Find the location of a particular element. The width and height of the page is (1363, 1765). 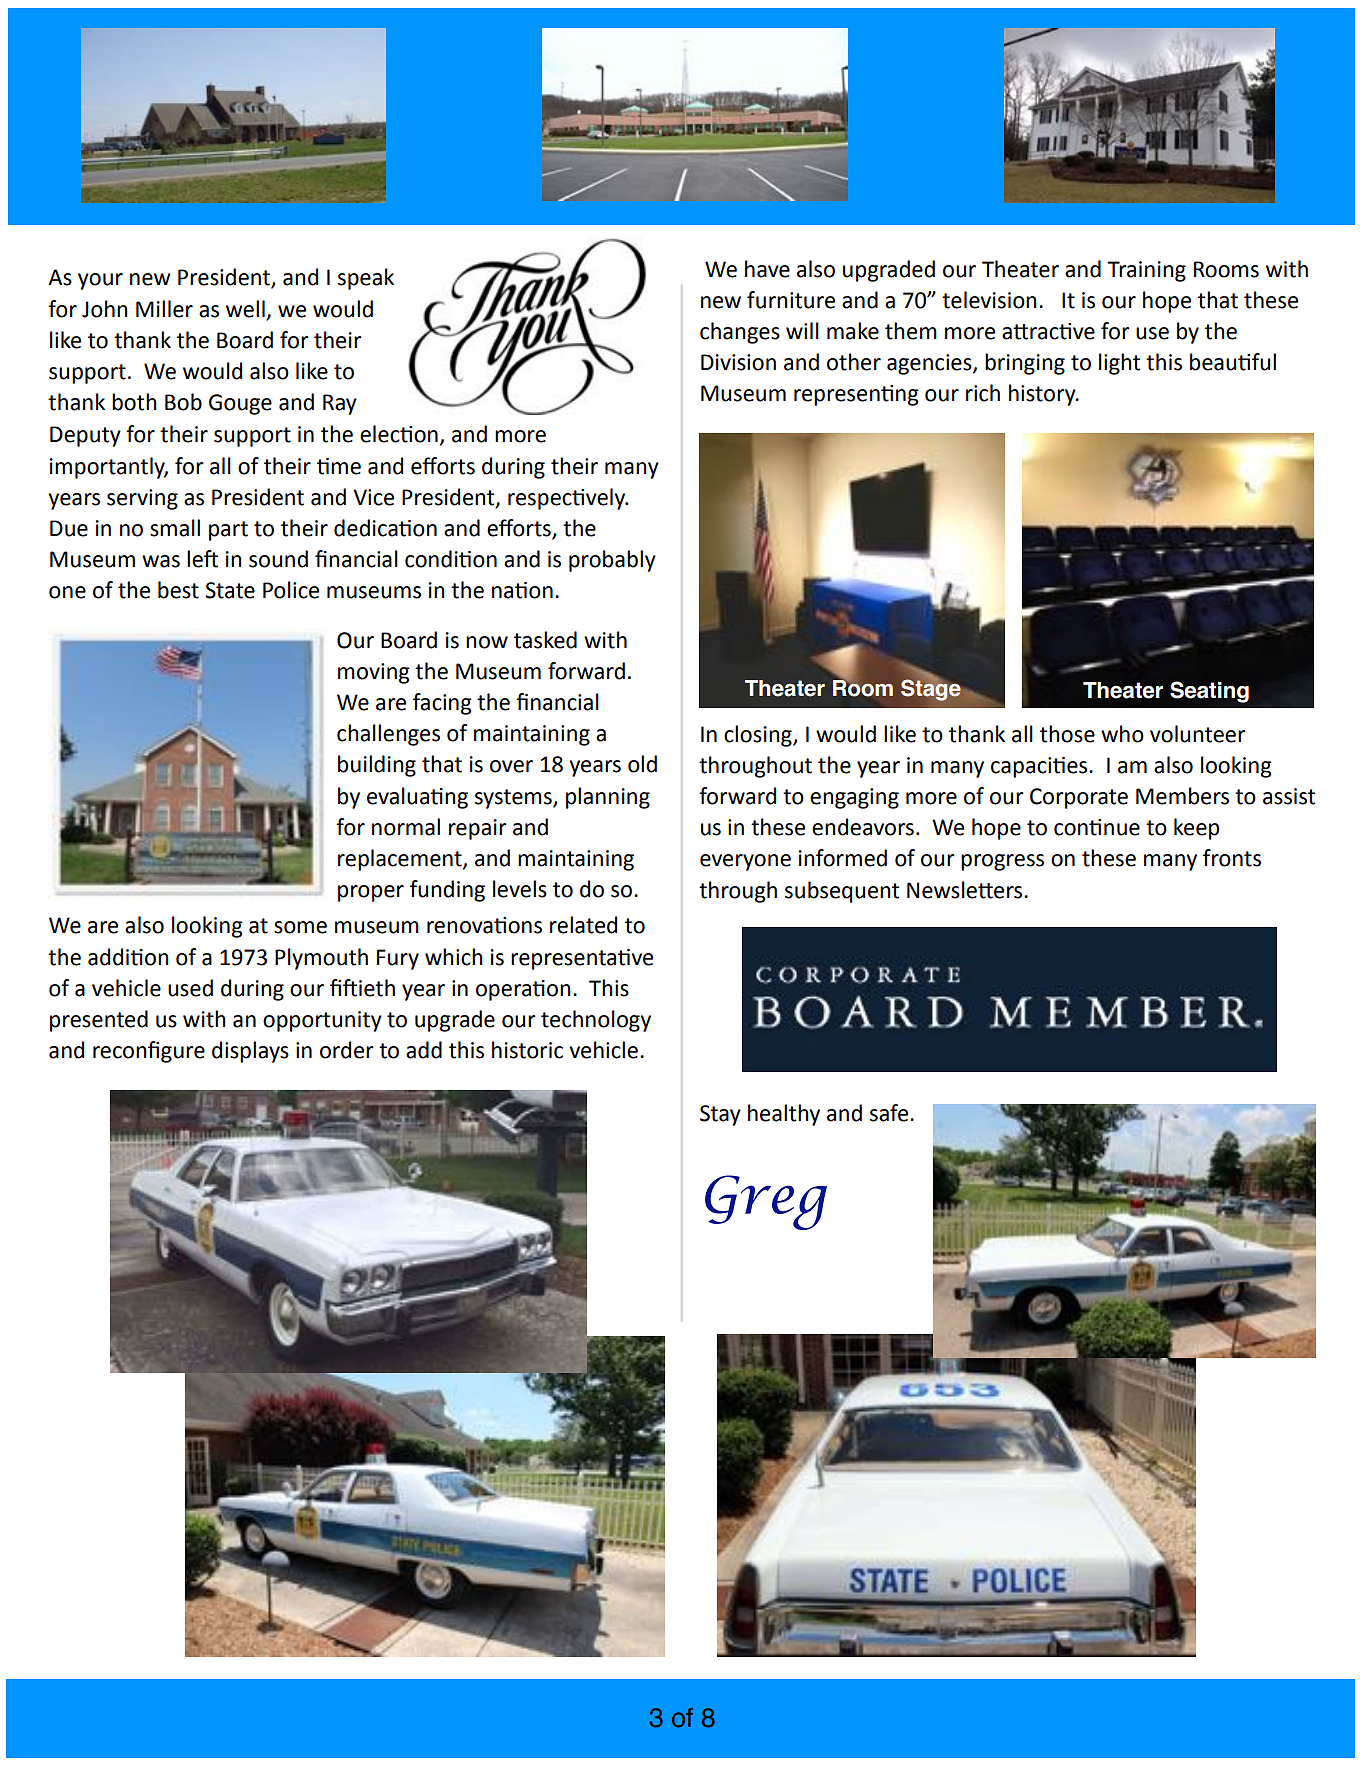

well is located at coordinates (245, 309).
